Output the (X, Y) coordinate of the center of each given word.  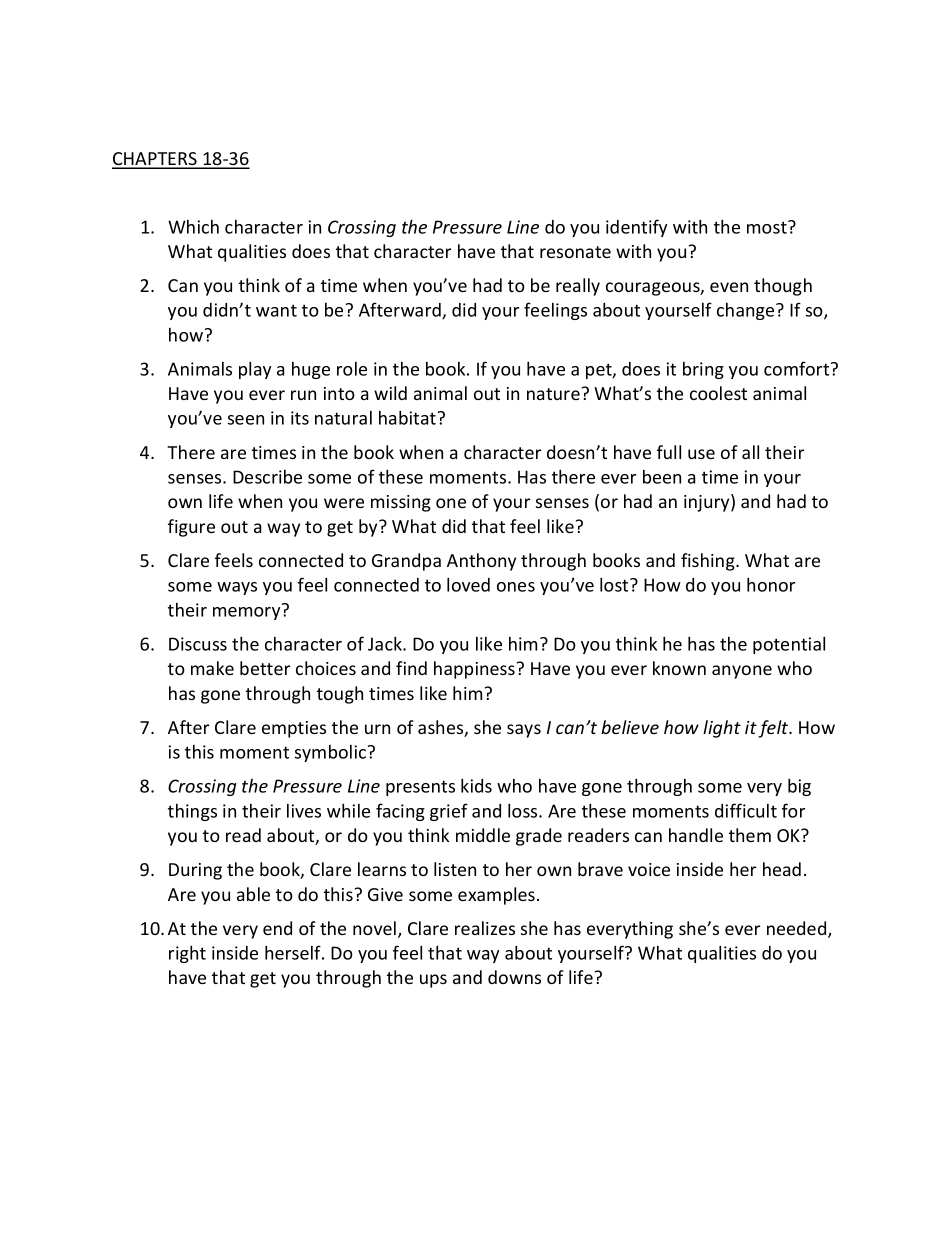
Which (193, 227)
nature (553, 394)
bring (703, 370)
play (255, 370)
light (722, 729)
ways (237, 588)
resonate (575, 252)
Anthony (481, 562)
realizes (485, 928)
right (187, 954)
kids (476, 785)
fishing (709, 562)
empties (294, 729)
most (768, 227)
